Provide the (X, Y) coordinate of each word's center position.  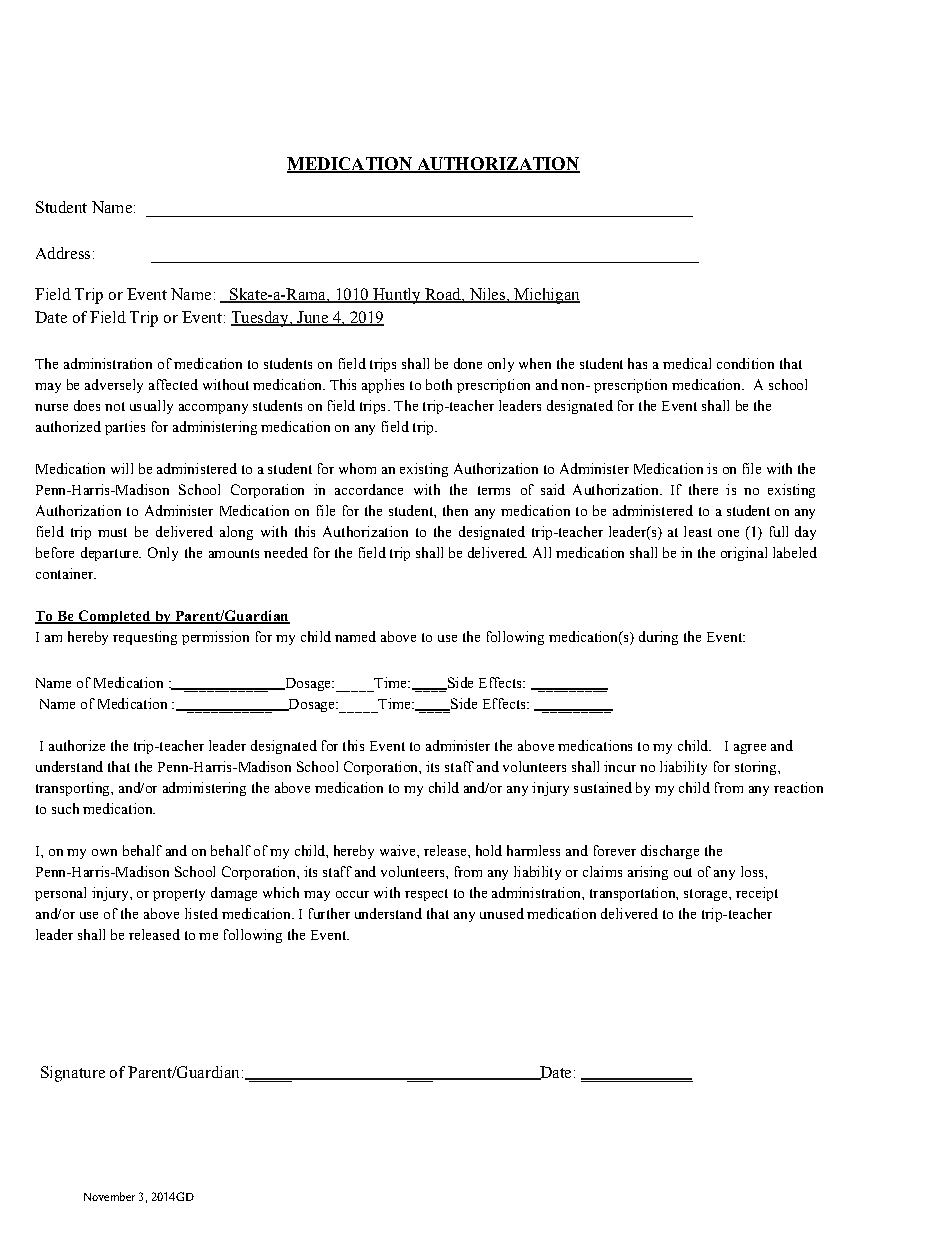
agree (750, 749)
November (109, 1196)
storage (707, 895)
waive (399, 850)
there (703, 489)
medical (687, 363)
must (112, 532)
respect (426, 895)
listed (201, 913)
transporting (74, 789)
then (455, 510)
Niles (487, 295)
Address (63, 253)
